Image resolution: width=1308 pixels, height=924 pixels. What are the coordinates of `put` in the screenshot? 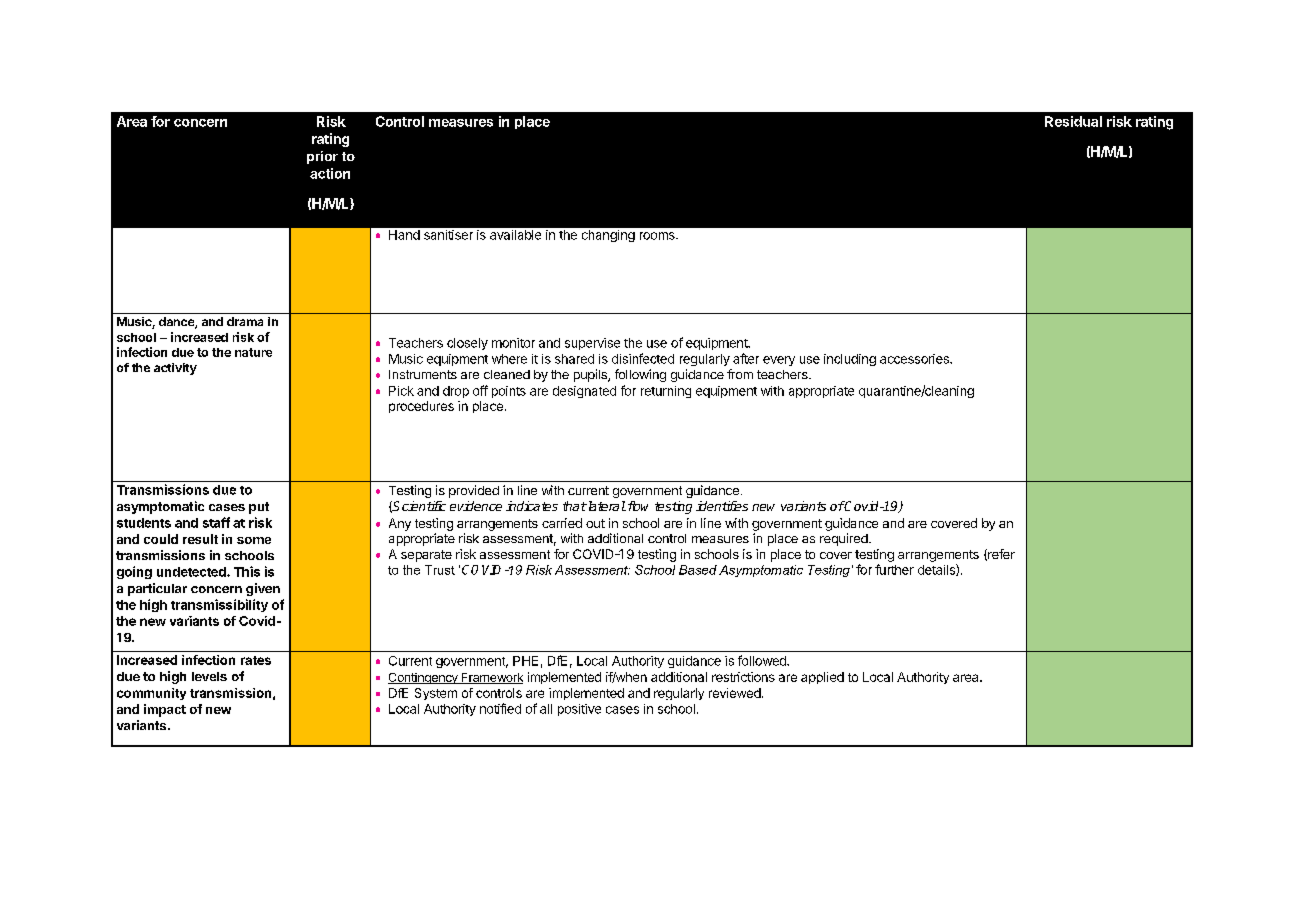 It's located at (259, 508).
